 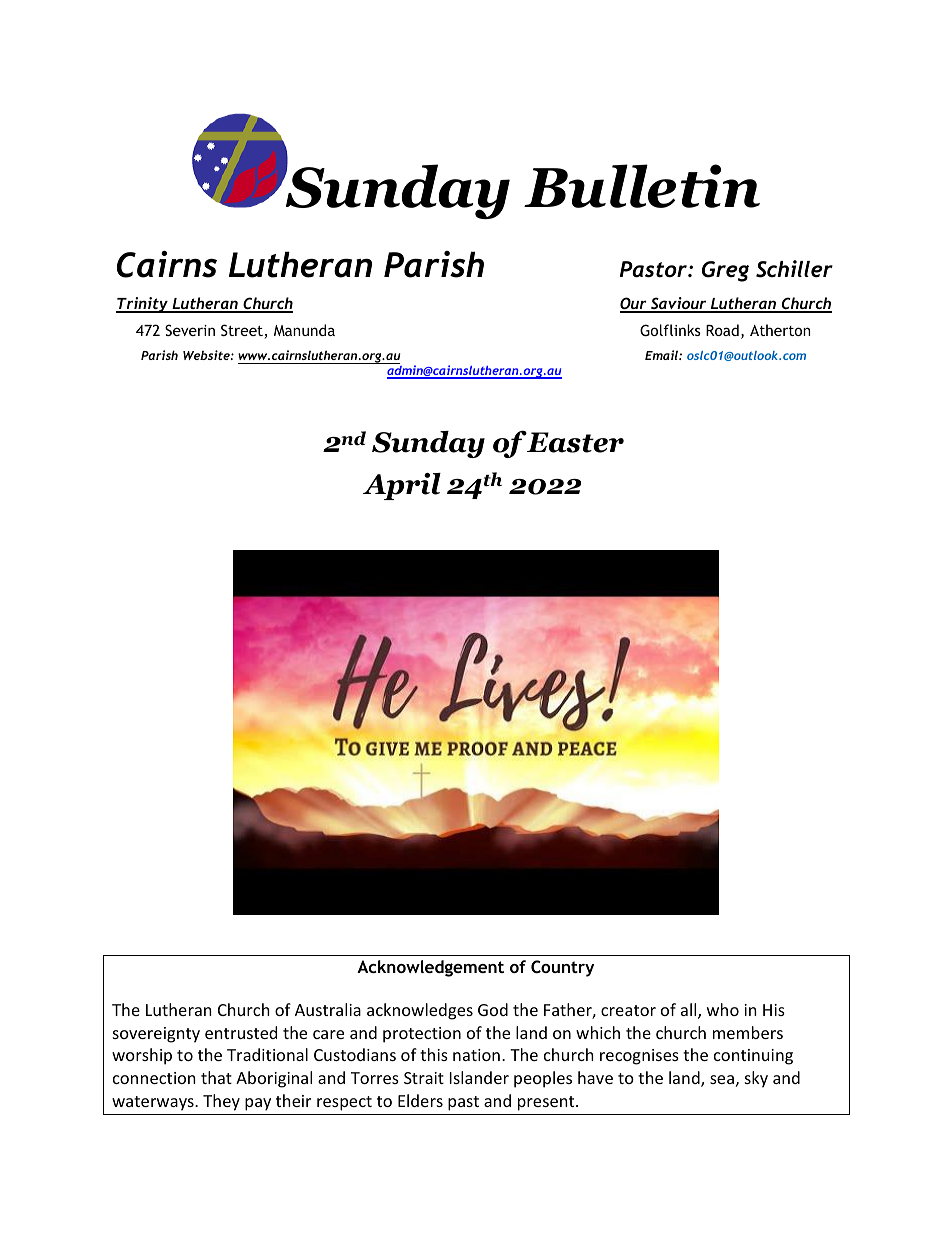 I want to click on Easter, so click(x=575, y=442).
